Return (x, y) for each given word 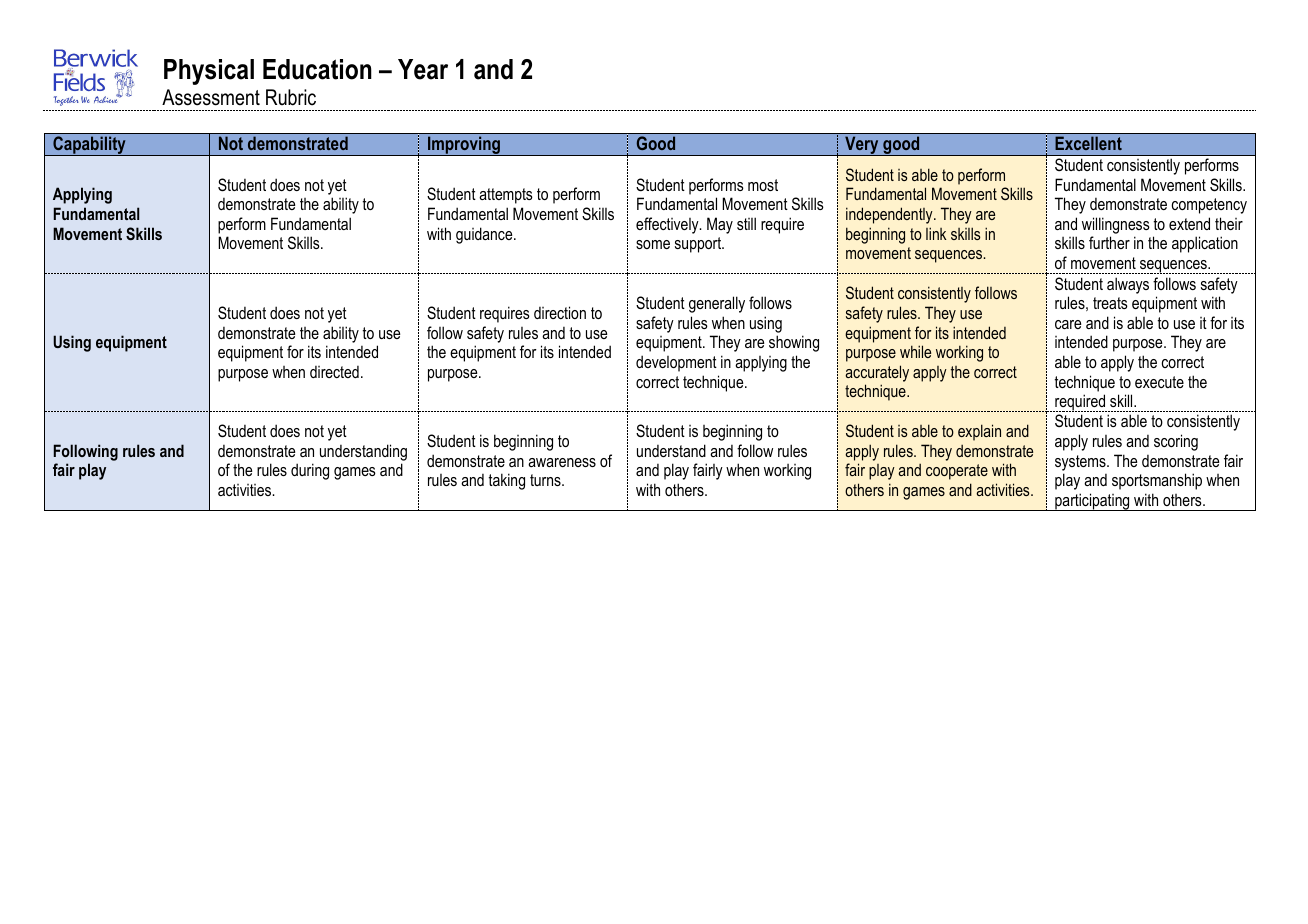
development (676, 363)
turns (546, 480)
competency (1209, 206)
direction (560, 312)
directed (334, 372)
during (310, 471)
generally (717, 304)
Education (317, 69)
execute (1159, 382)
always (1128, 285)
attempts (506, 196)
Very (862, 146)
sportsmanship (1157, 481)
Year (423, 69)
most (763, 185)
